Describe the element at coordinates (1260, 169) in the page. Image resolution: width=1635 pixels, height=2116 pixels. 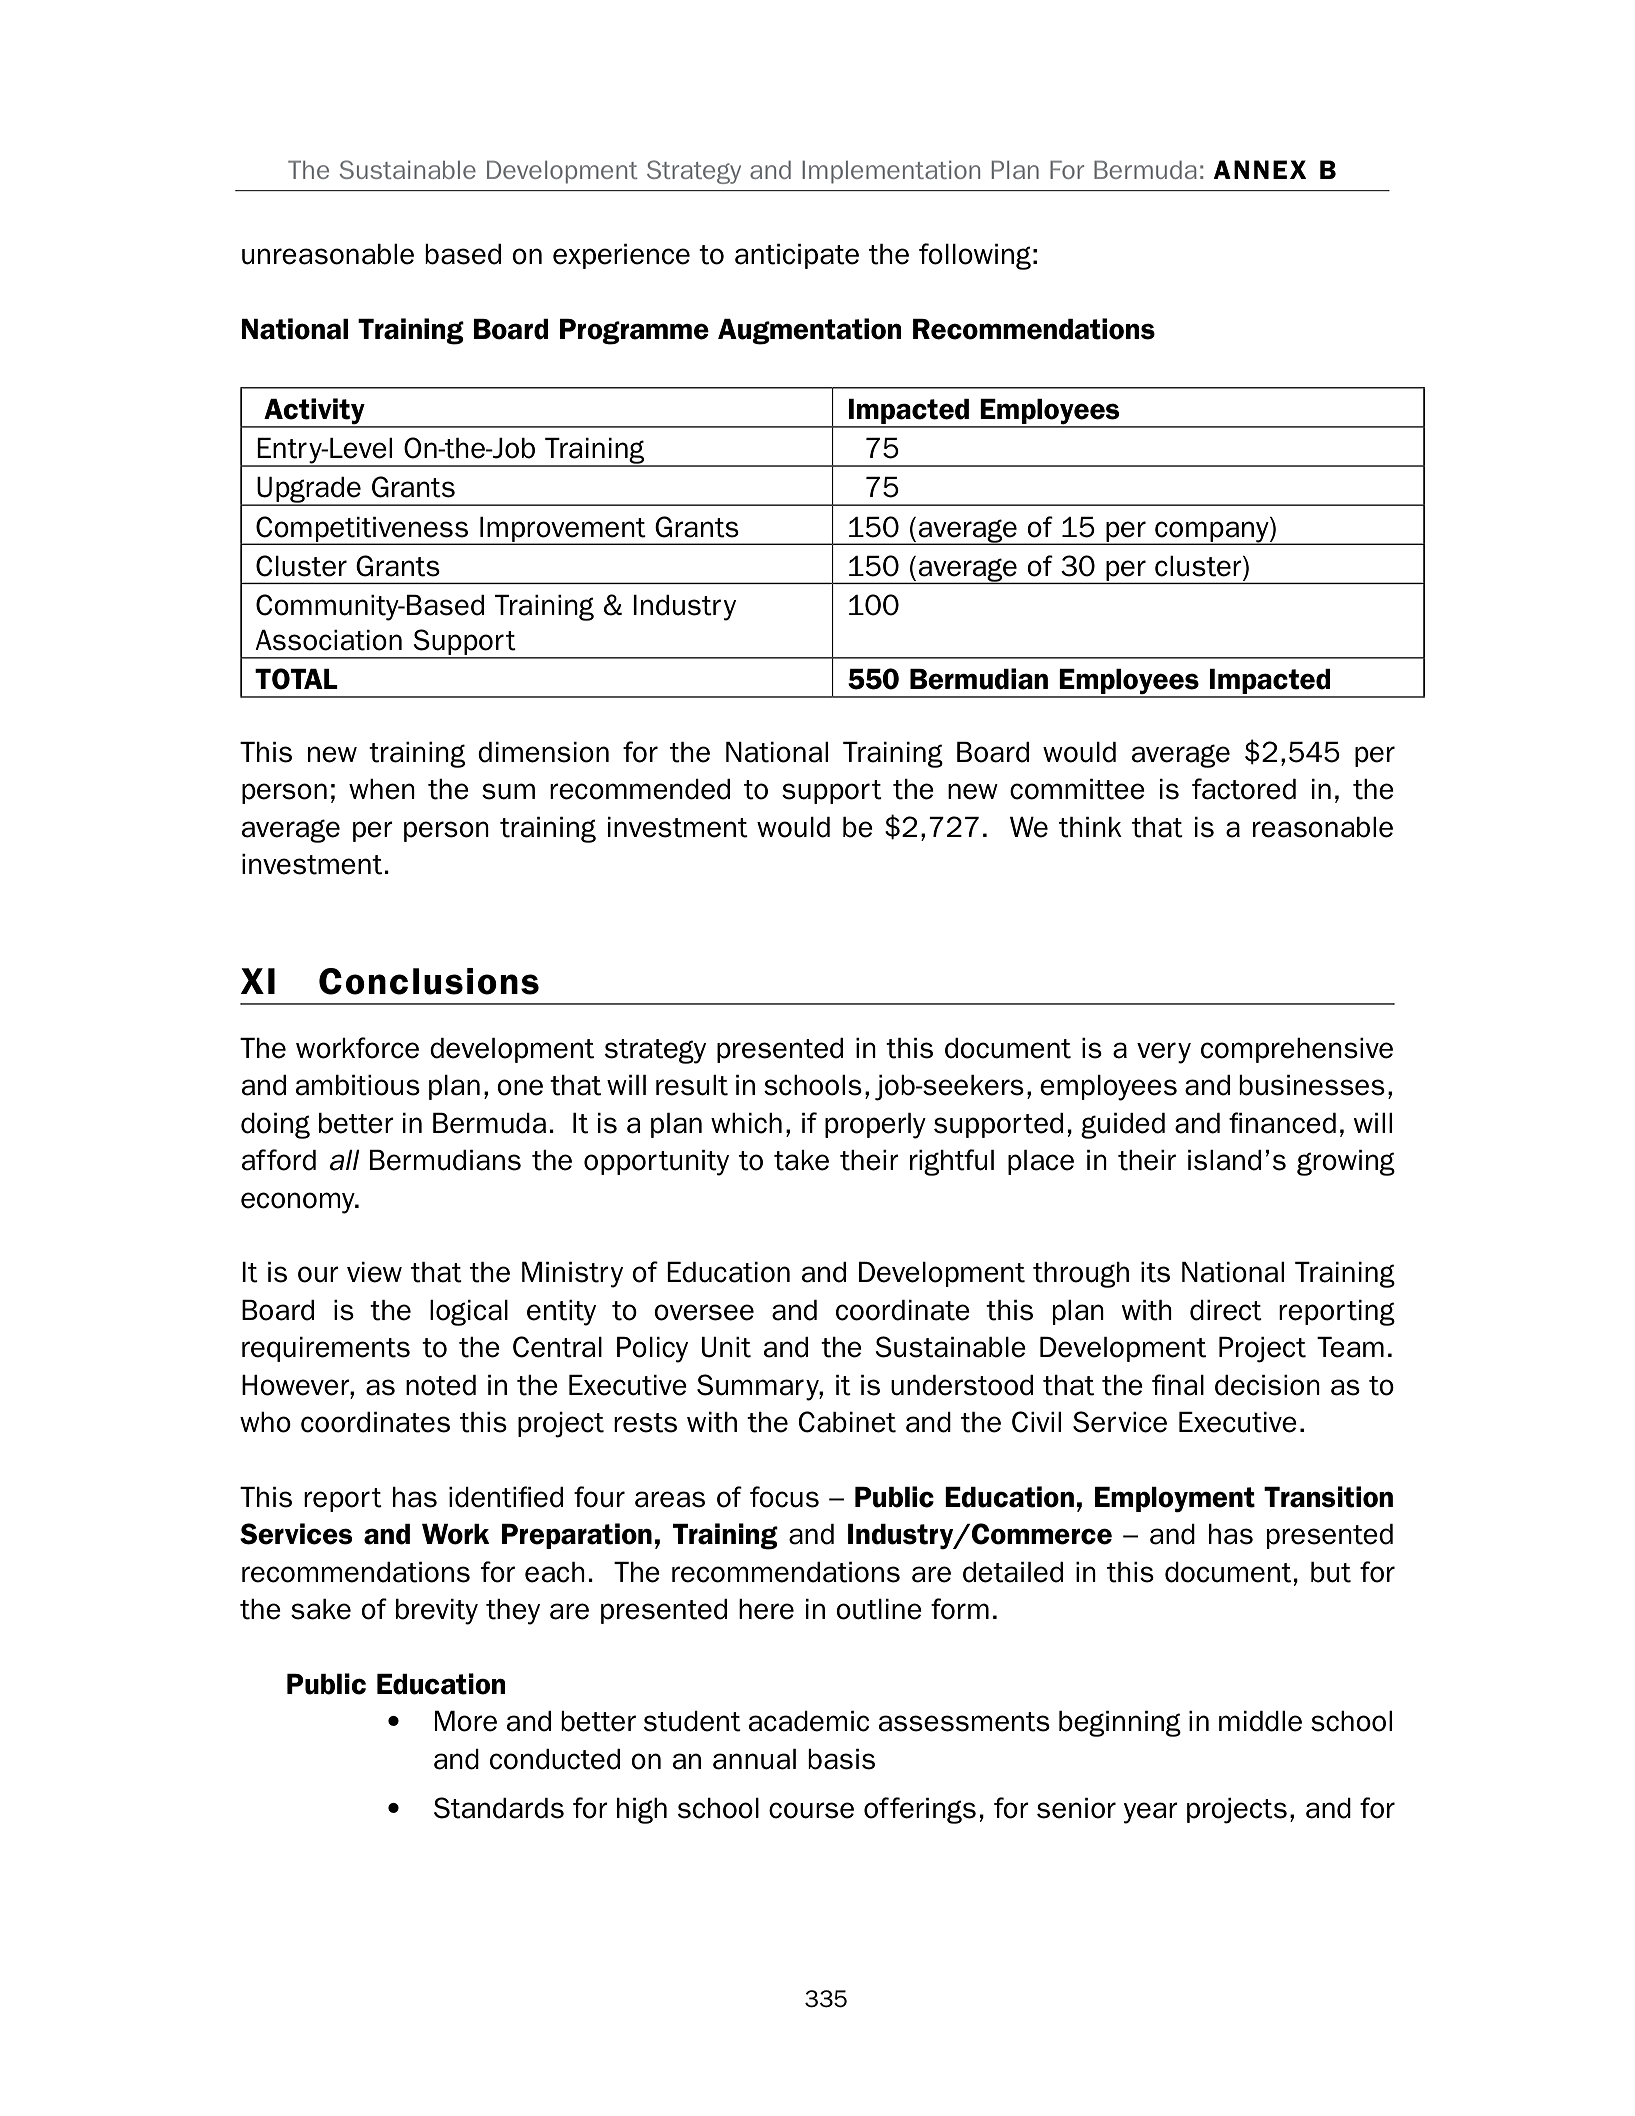
I see `ANNEX` at that location.
